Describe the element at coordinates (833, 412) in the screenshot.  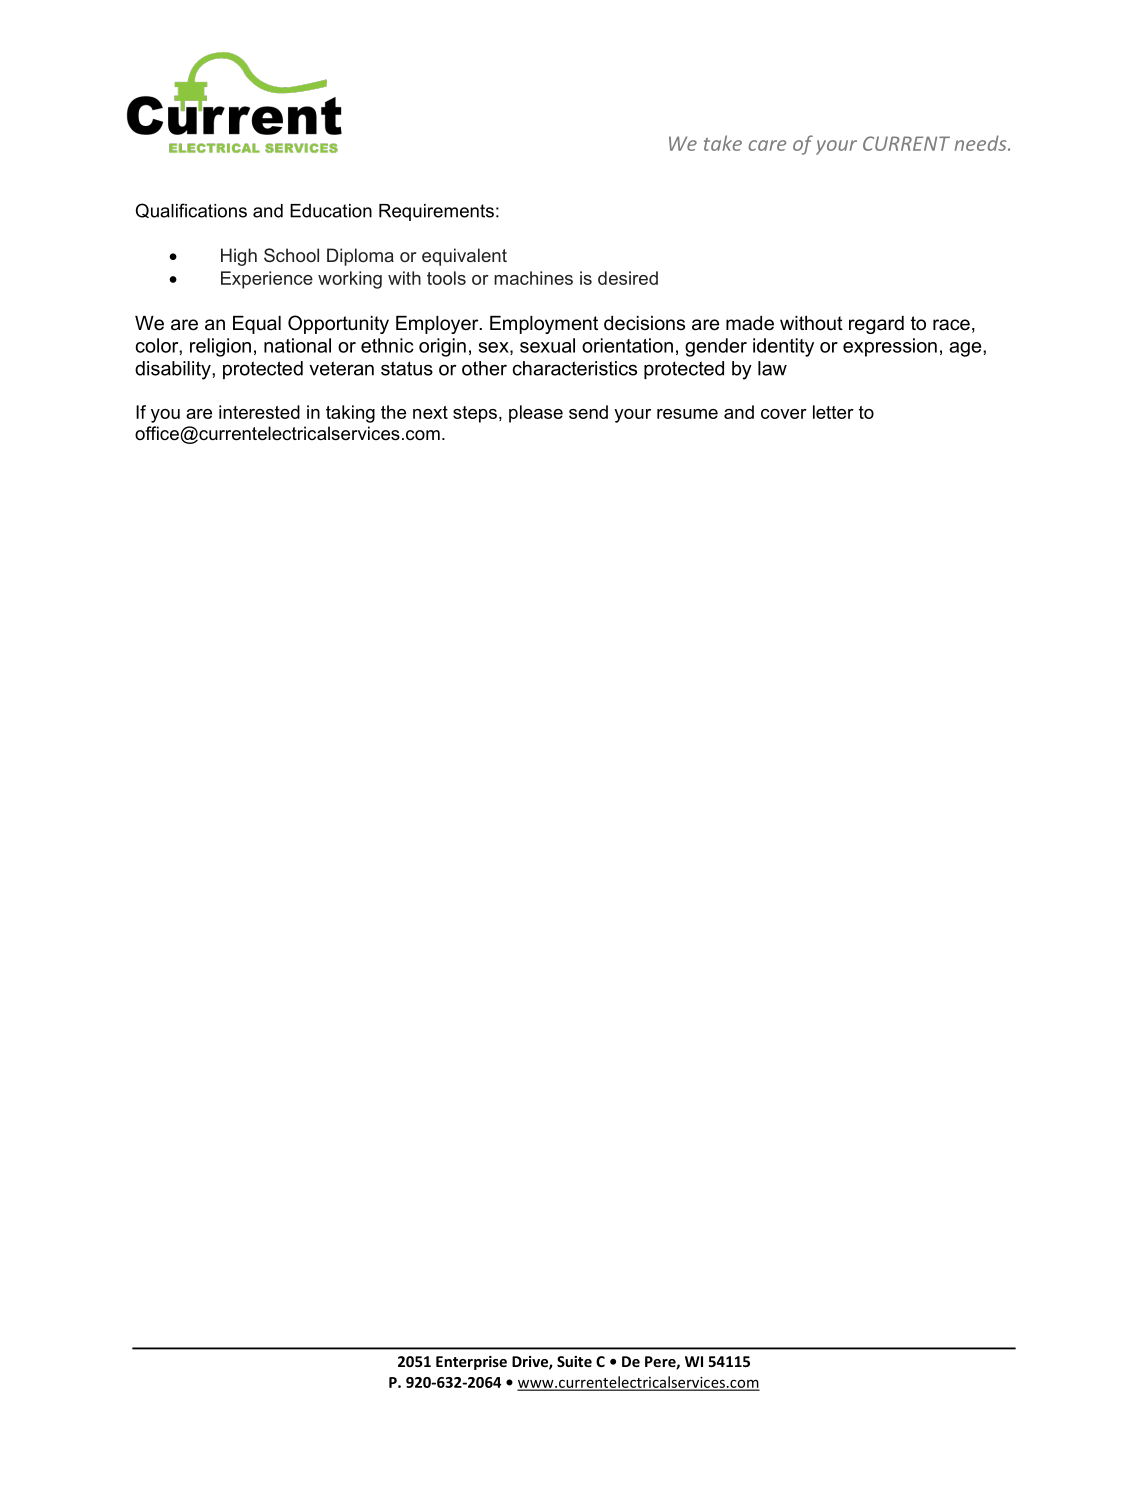
I see `letter` at that location.
